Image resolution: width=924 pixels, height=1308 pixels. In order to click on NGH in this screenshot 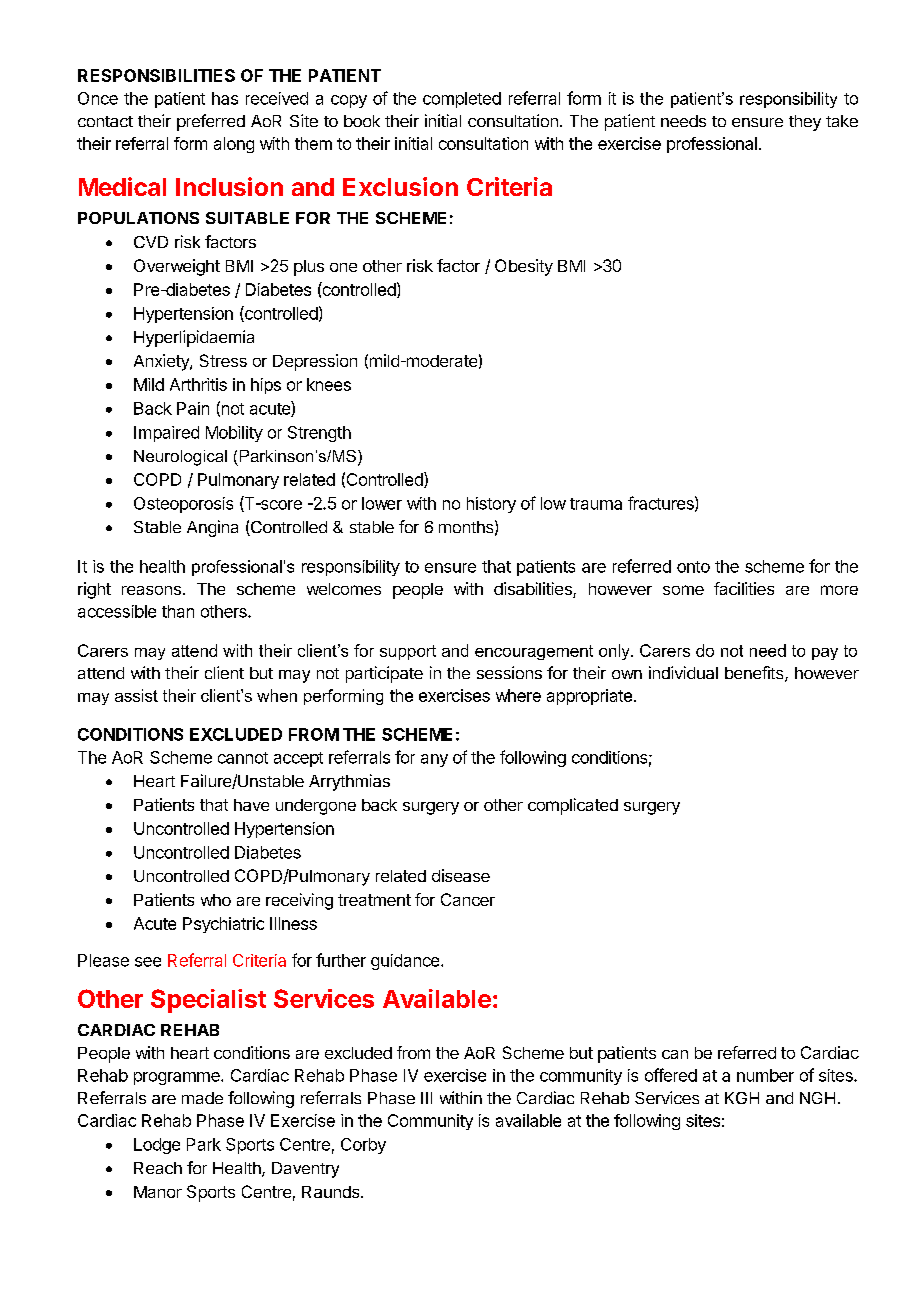, I will do `click(817, 1098)`.
